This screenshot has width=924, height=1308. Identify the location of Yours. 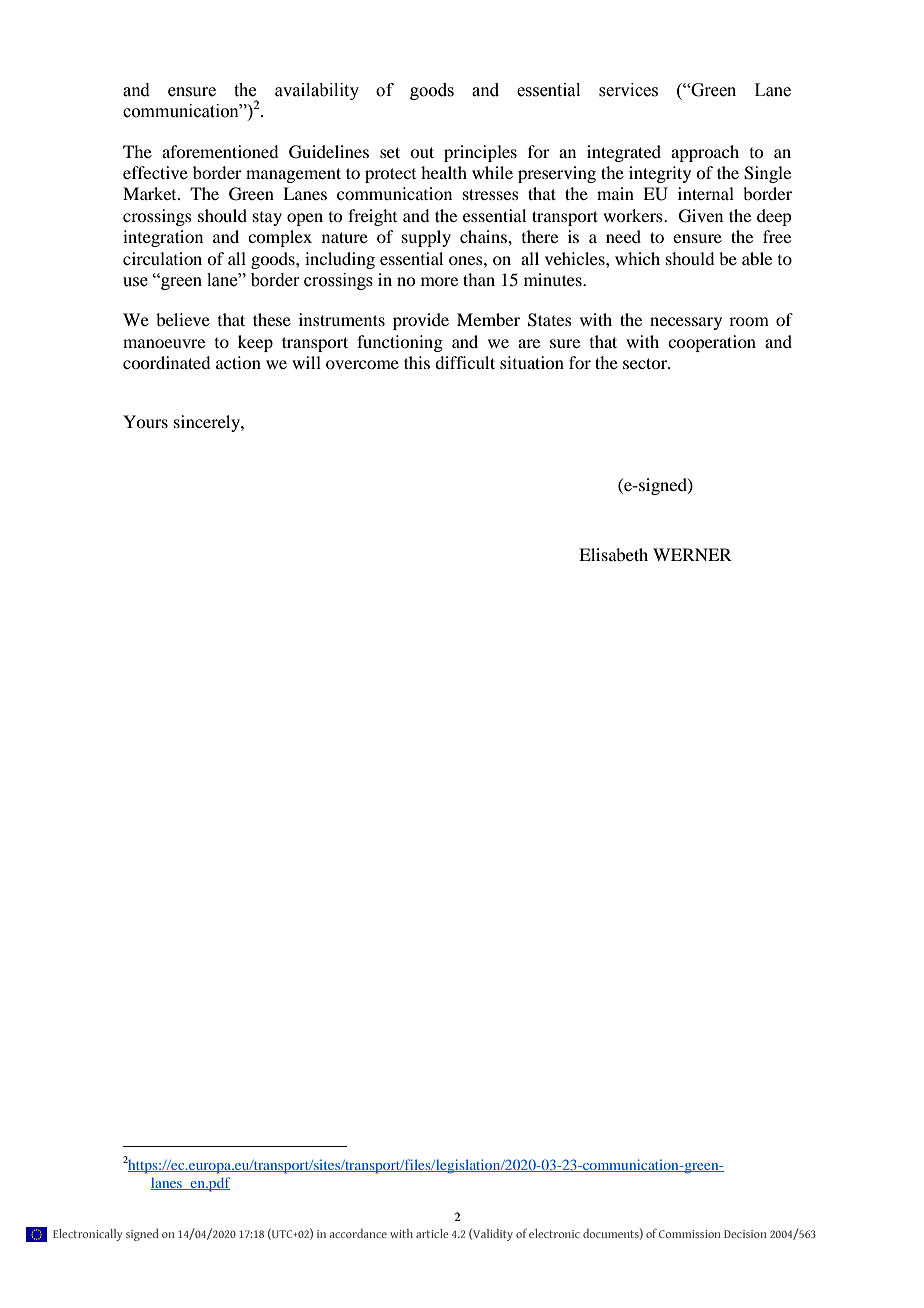
(145, 421).
